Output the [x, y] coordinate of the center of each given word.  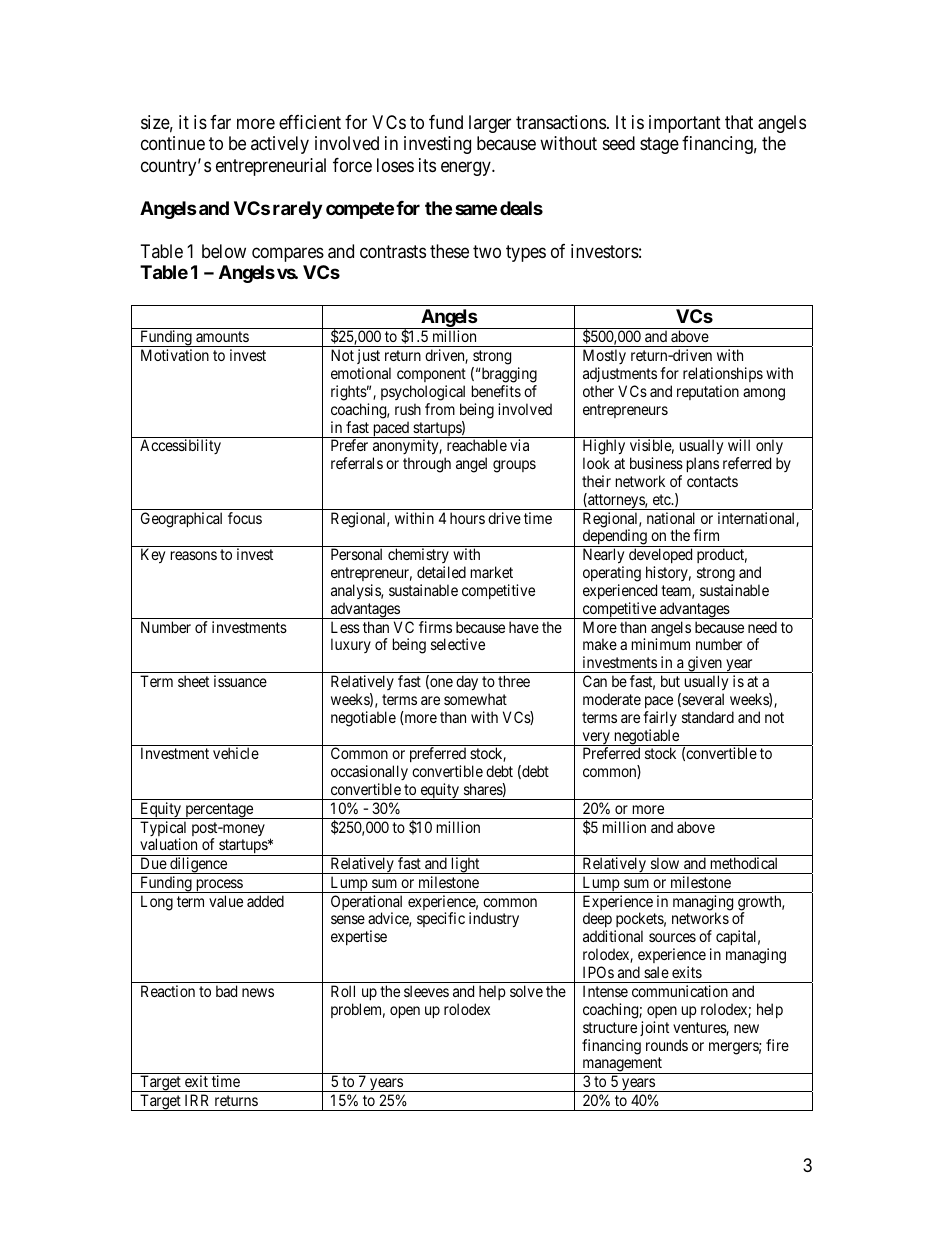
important [685, 124]
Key [153, 556]
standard [708, 717]
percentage [219, 811]
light [465, 865]
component [431, 375]
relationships [723, 374]
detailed [441, 572]
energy [467, 168]
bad [226, 991]
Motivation [175, 355]
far [220, 122]
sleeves [426, 991]
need [762, 627]
